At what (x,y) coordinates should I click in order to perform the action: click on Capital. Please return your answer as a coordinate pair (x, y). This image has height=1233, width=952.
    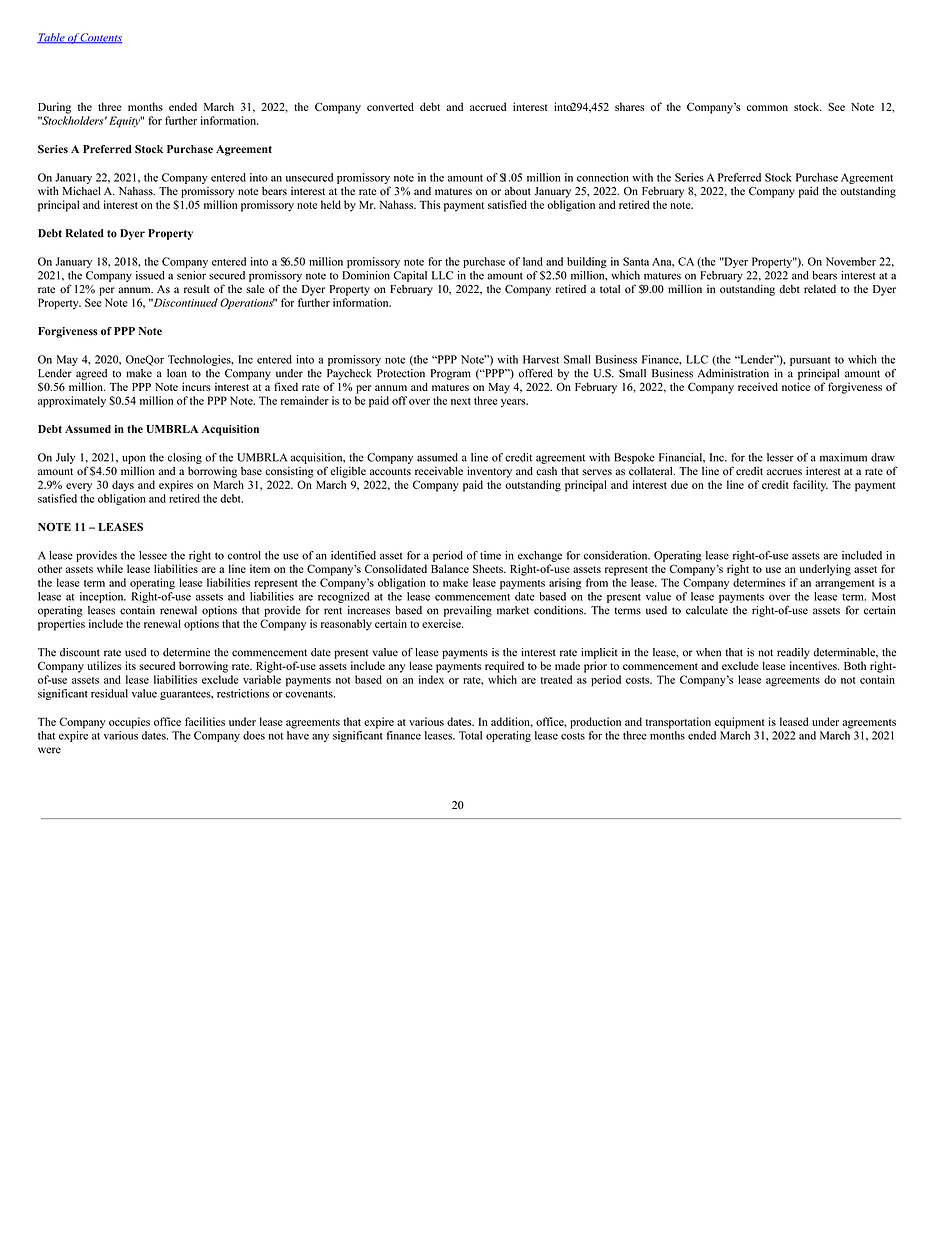
    Looking at the image, I should click on (410, 276).
